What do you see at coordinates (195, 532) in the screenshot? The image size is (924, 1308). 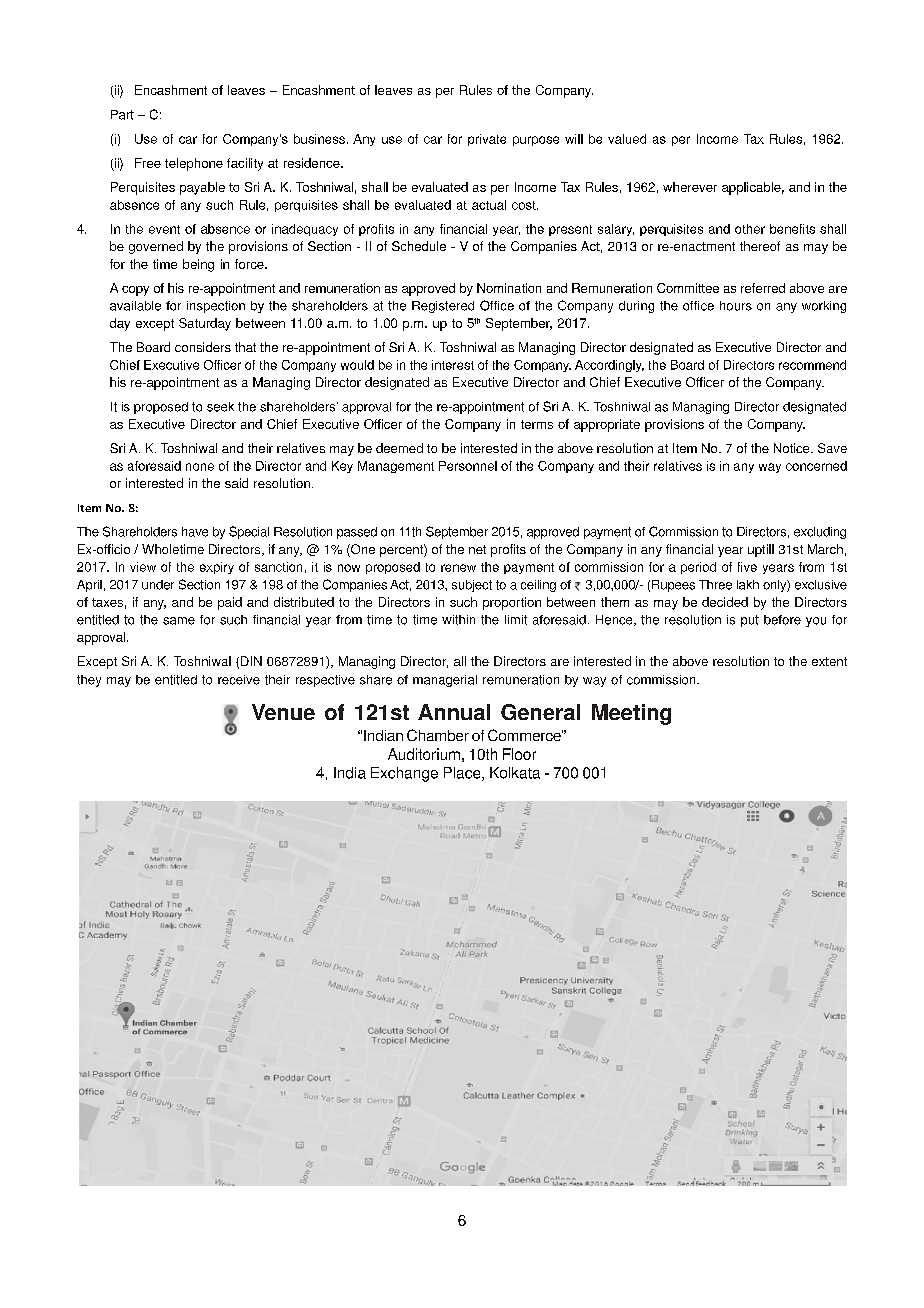 I see `have` at bounding box center [195, 532].
